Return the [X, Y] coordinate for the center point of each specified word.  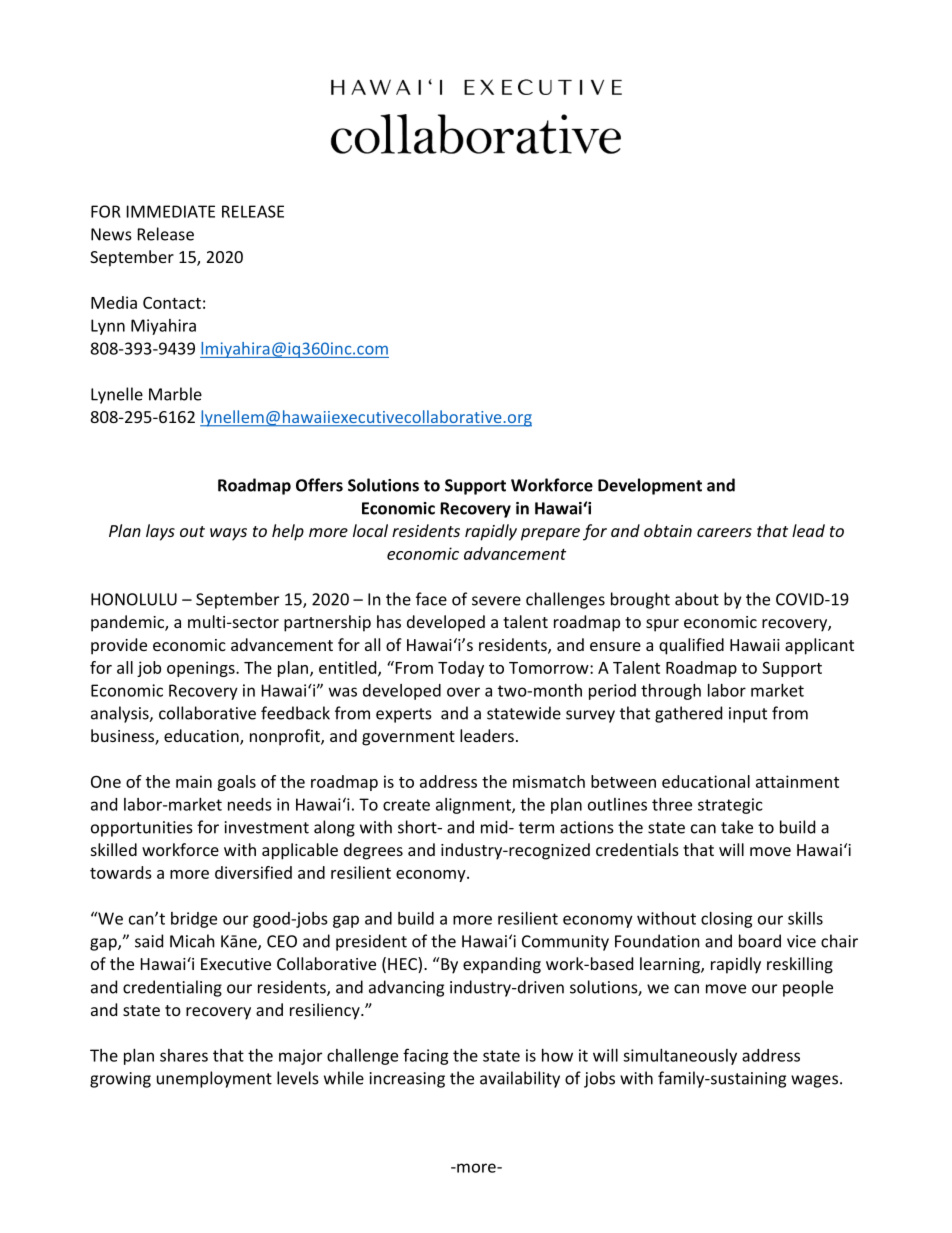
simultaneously [680, 1057]
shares [184, 1055]
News [111, 234]
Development [650, 486]
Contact [172, 303]
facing [426, 1056]
